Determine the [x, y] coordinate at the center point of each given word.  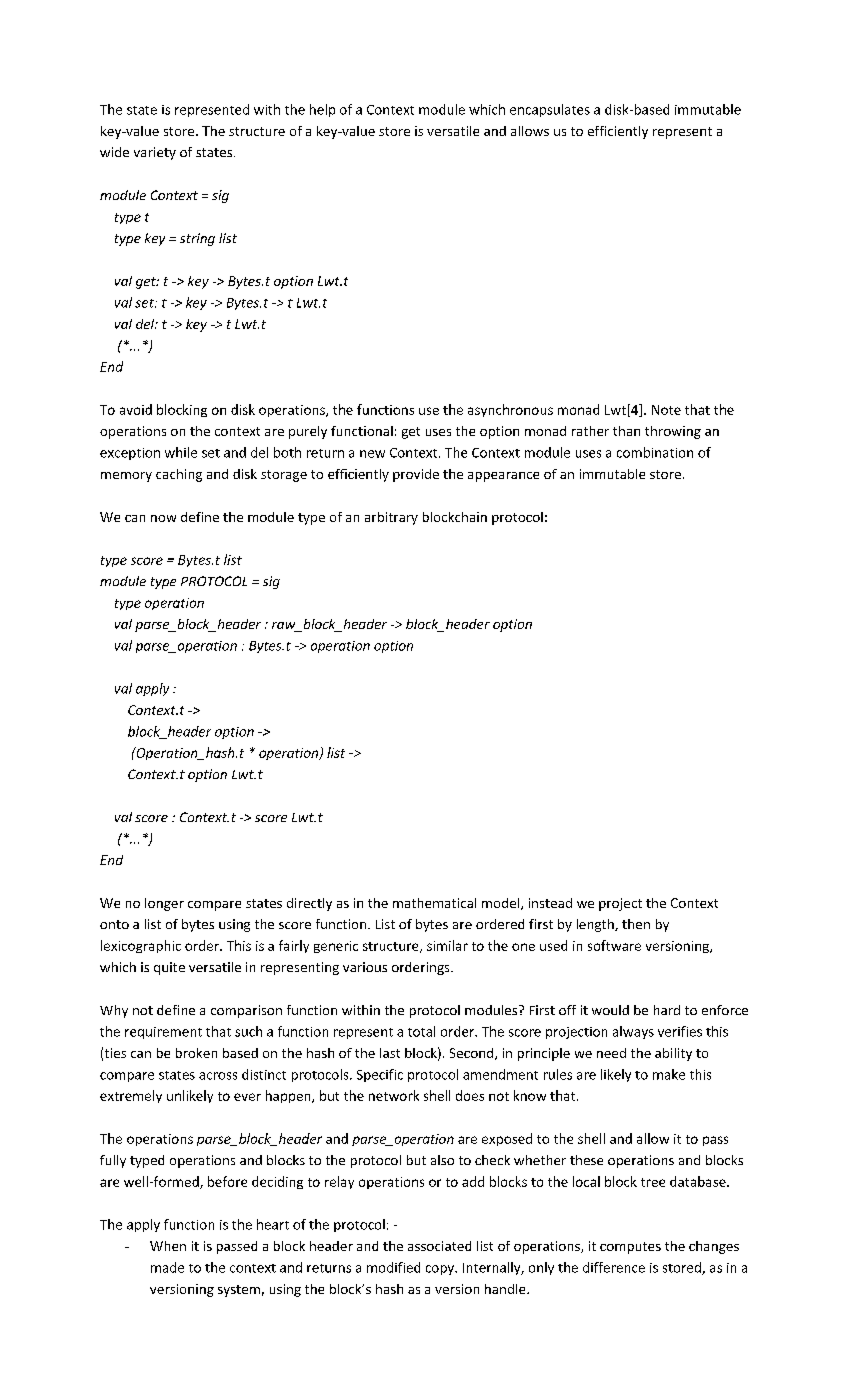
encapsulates [550, 110]
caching [179, 475]
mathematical [434, 903]
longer [164, 904]
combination [655, 452]
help [322, 110]
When [168, 1246]
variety [155, 153]
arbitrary [391, 518]
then [636, 924]
